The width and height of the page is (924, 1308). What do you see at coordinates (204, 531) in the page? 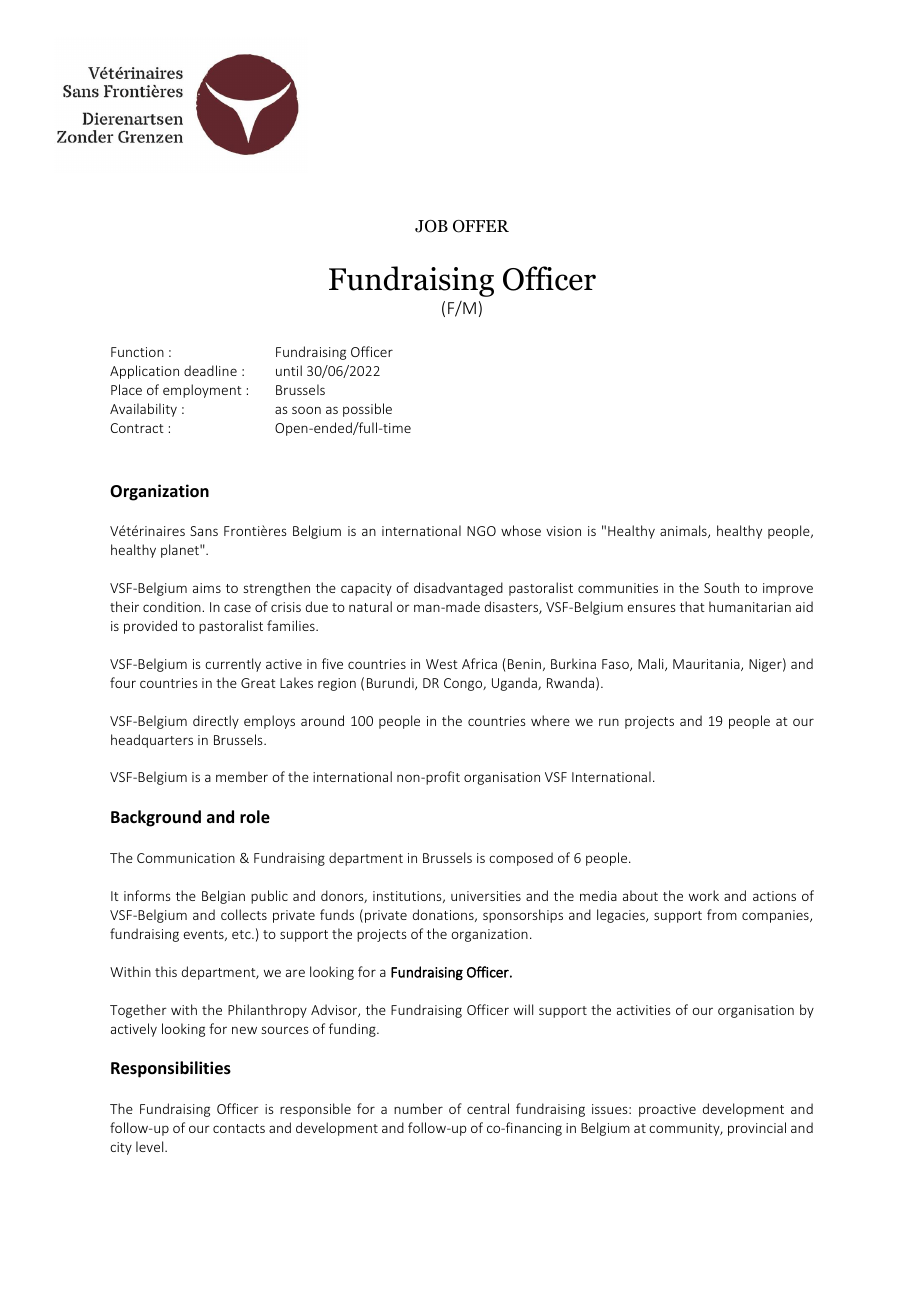
I see `Sans` at bounding box center [204, 531].
